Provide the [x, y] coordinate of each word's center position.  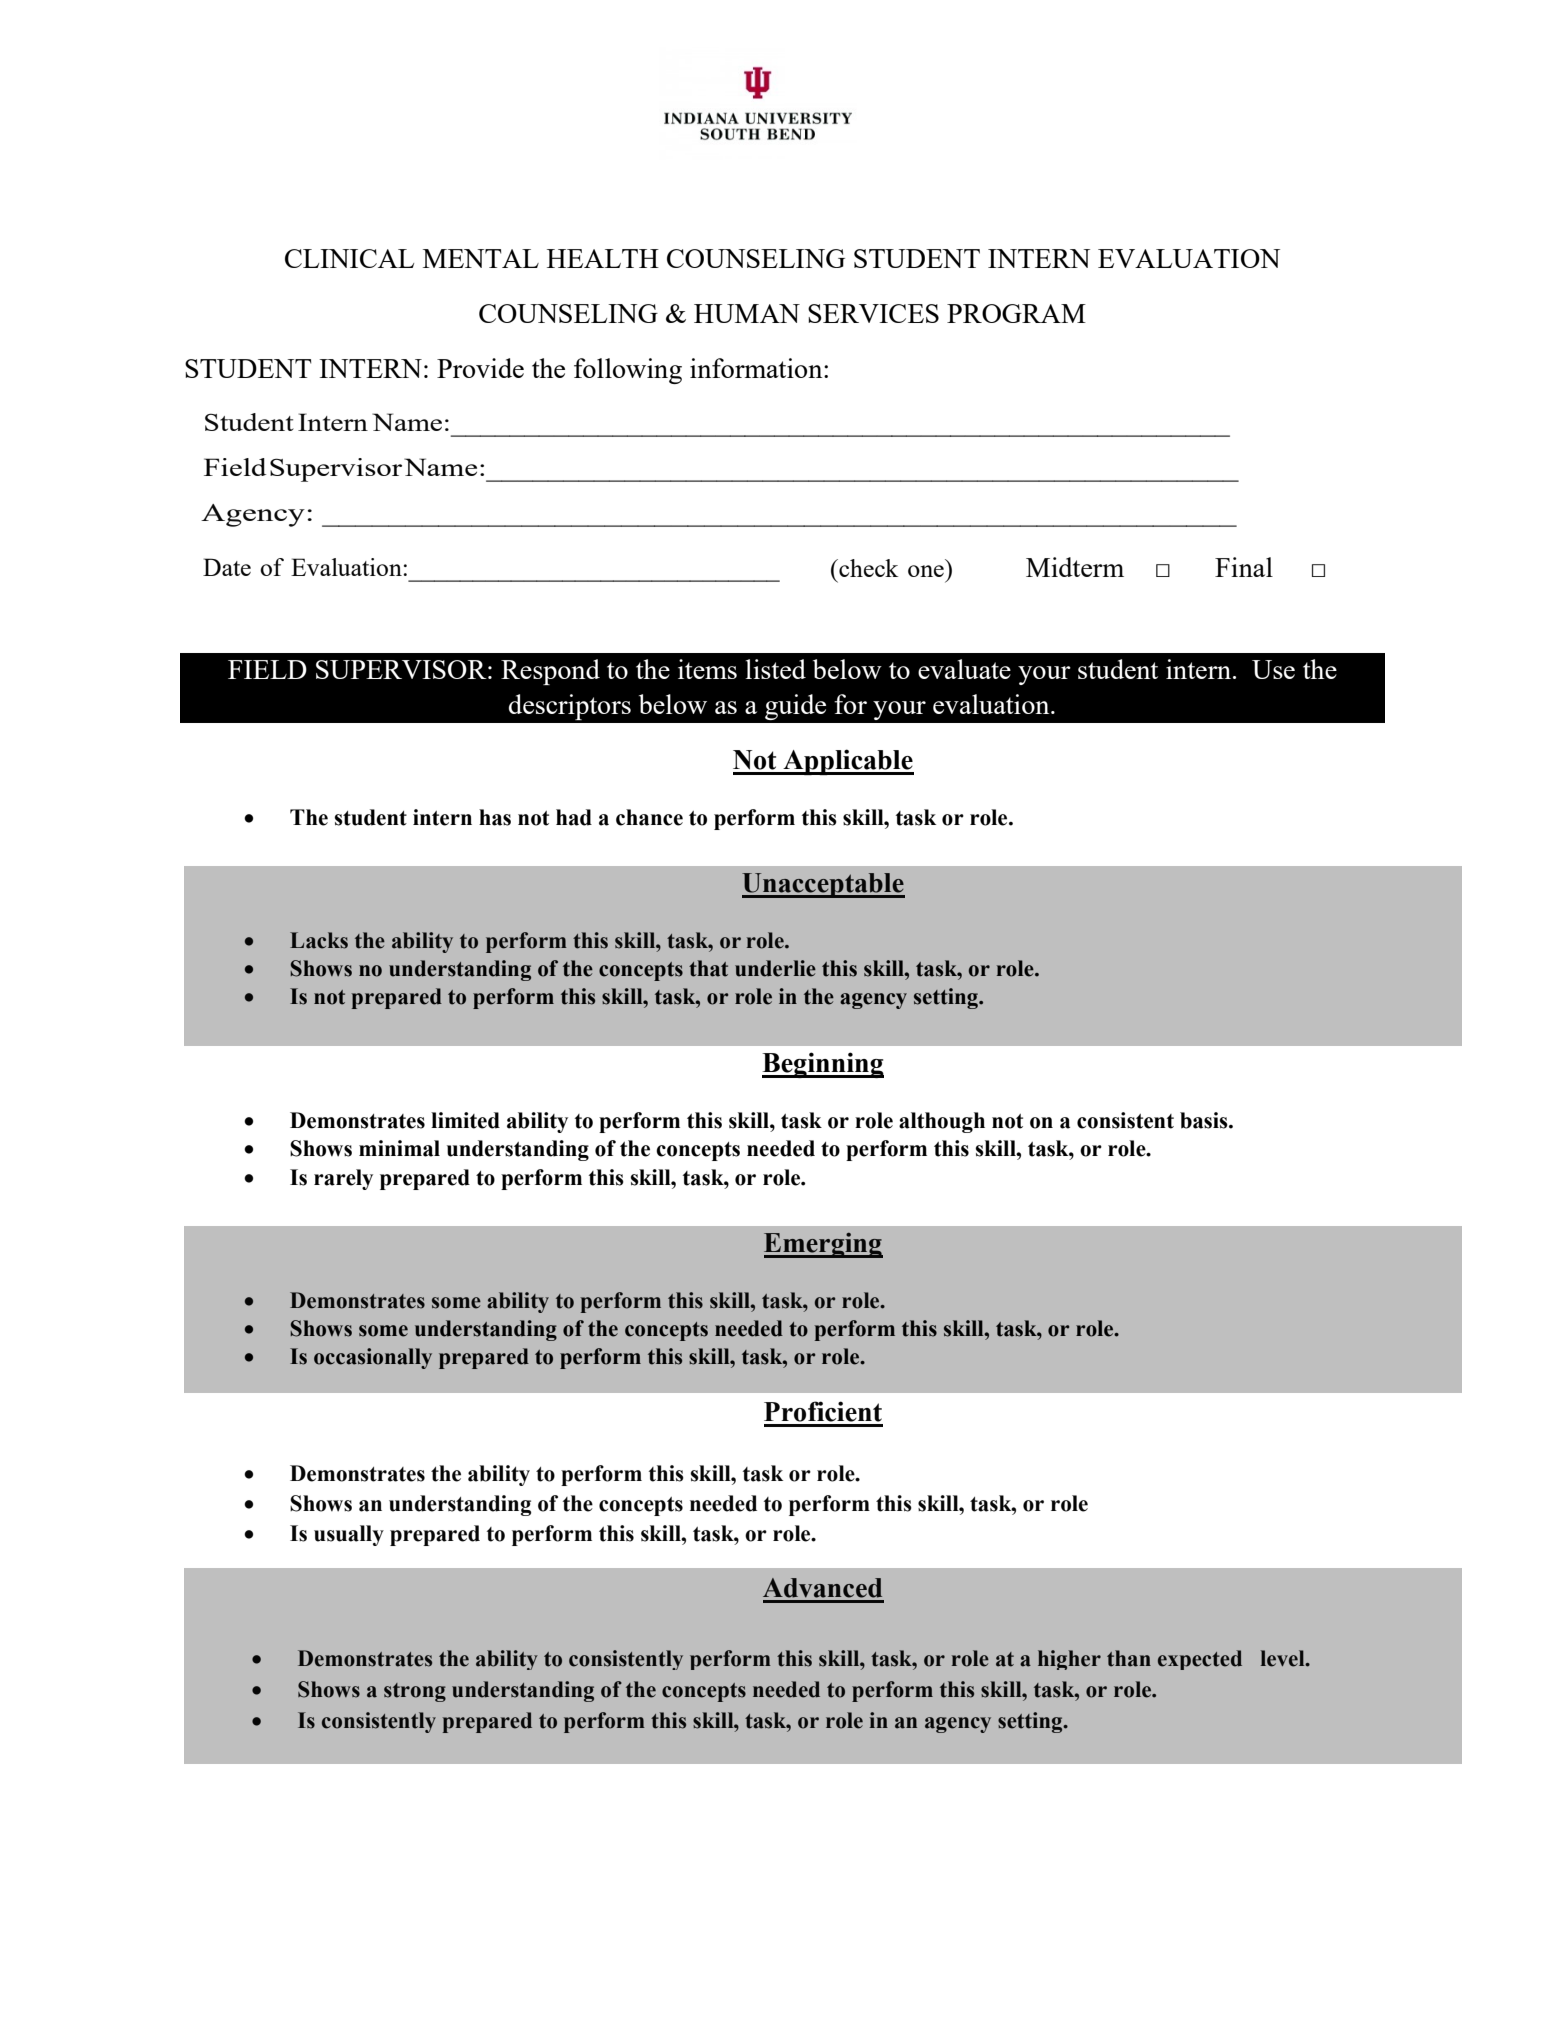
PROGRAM [1016, 313]
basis [1205, 1120]
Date [227, 567]
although [942, 1122]
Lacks [319, 940]
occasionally [373, 1358]
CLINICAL [349, 258]
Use [1273, 669]
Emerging [823, 1245]
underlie [775, 968]
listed [775, 669]
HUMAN [747, 313]
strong [415, 1692]
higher [1069, 1660]
